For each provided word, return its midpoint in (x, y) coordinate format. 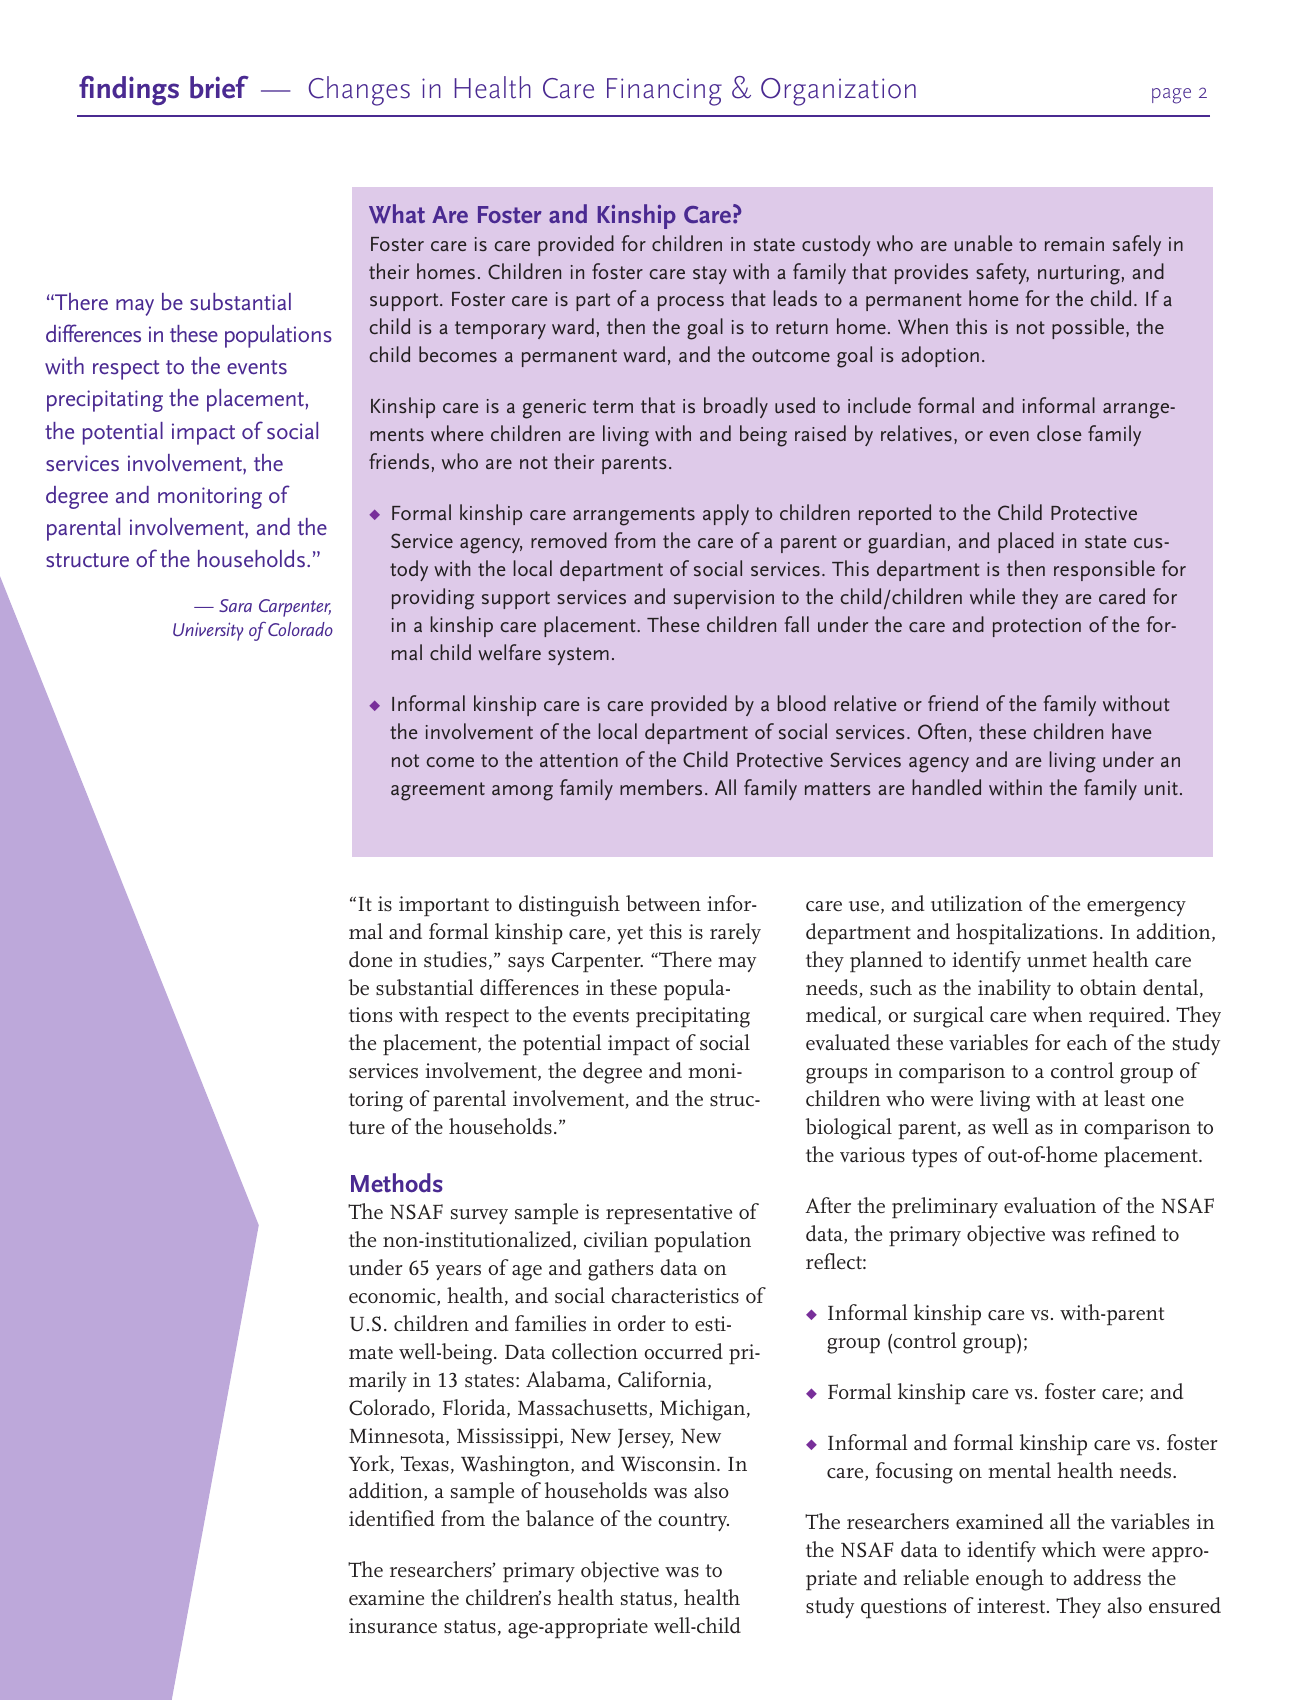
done (370, 959)
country (693, 1522)
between (663, 903)
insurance (393, 1626)
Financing (664, 92)
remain (1074, 244)
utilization (977, 903)
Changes (359, 91)
